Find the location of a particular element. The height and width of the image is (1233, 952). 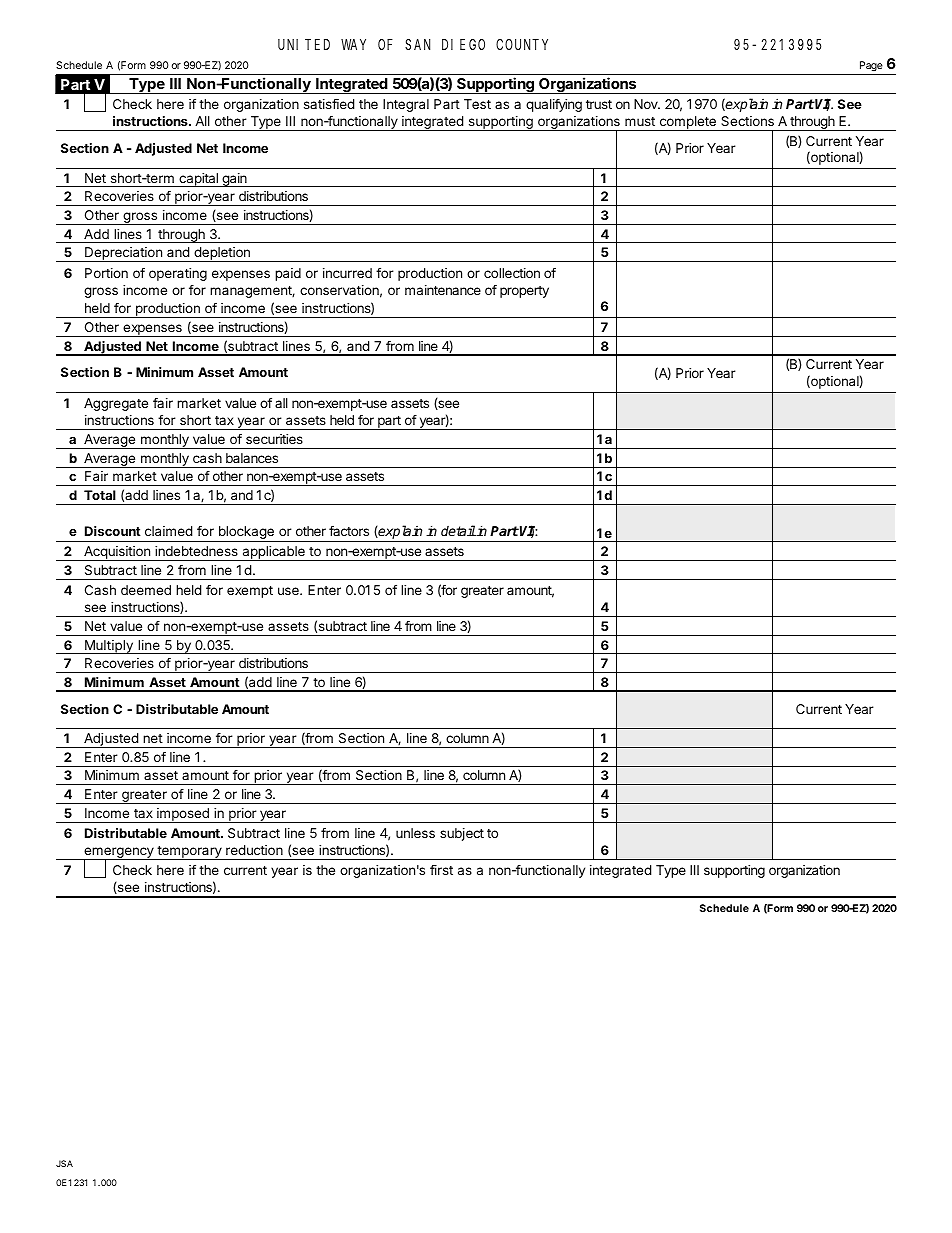

first is located at coordinates (441, 870).
